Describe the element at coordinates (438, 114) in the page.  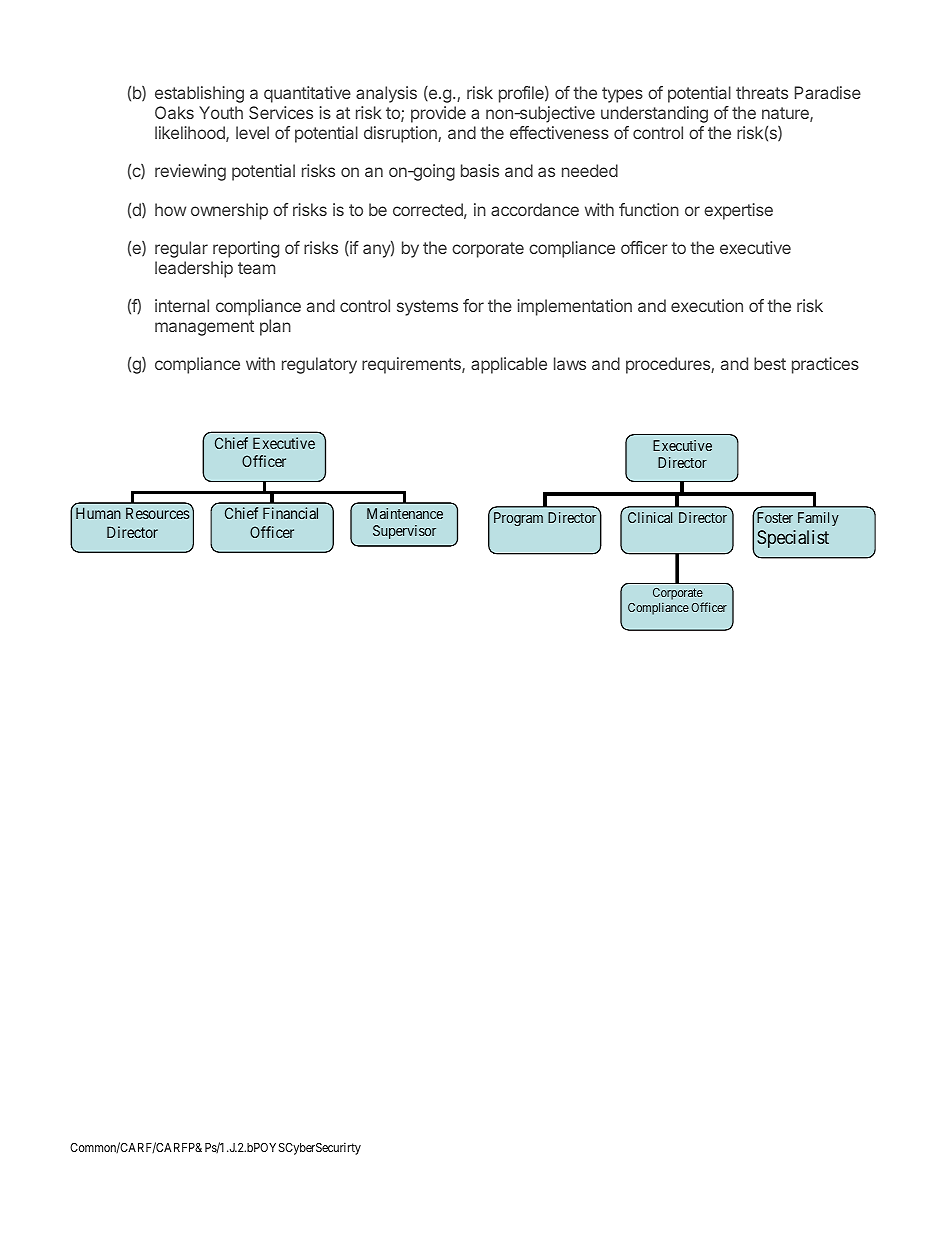
I see `provide` at that location.
